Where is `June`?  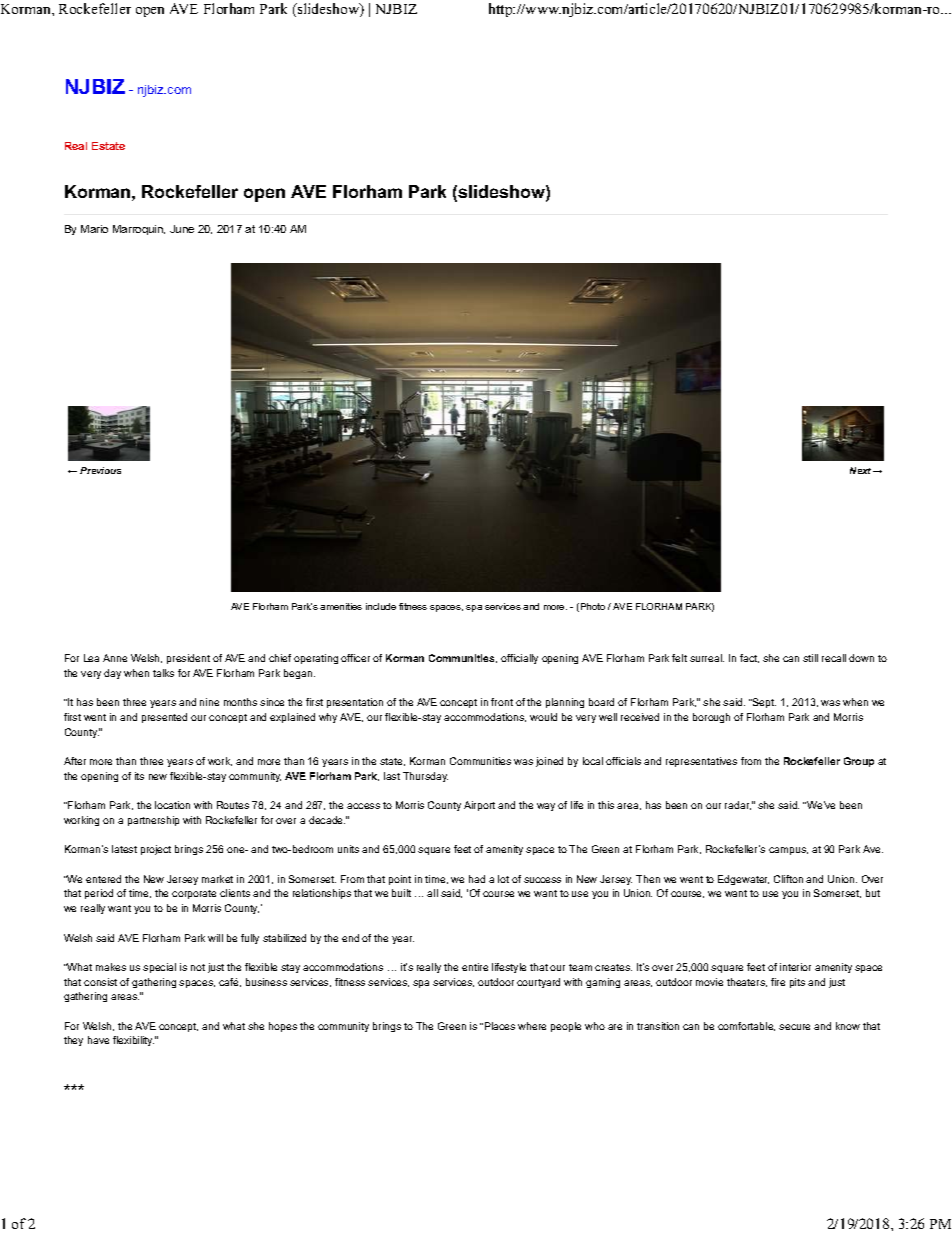
June is located at coordinates (182, 229).
